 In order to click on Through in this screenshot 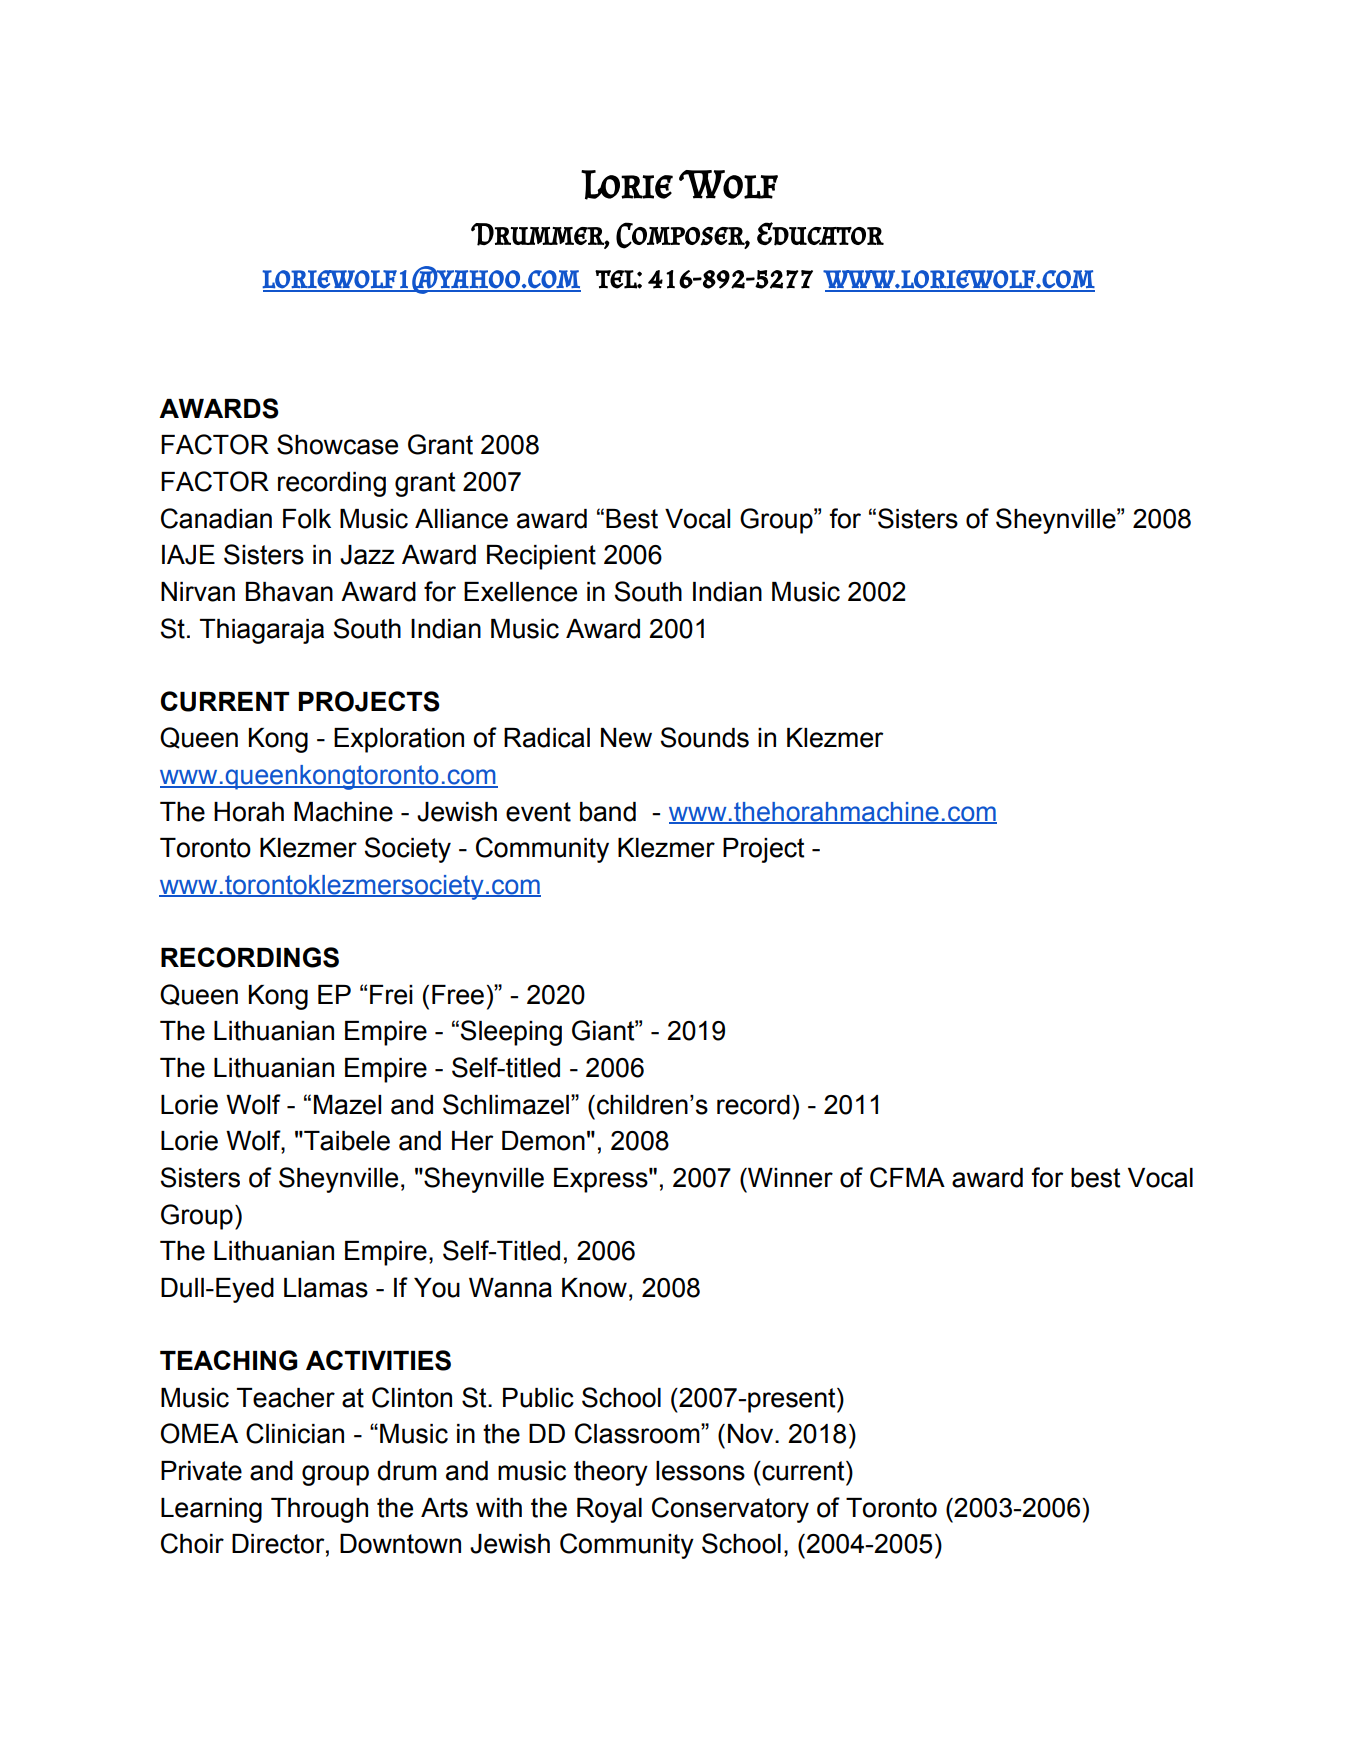, I will do `click(319, 1510)`.
